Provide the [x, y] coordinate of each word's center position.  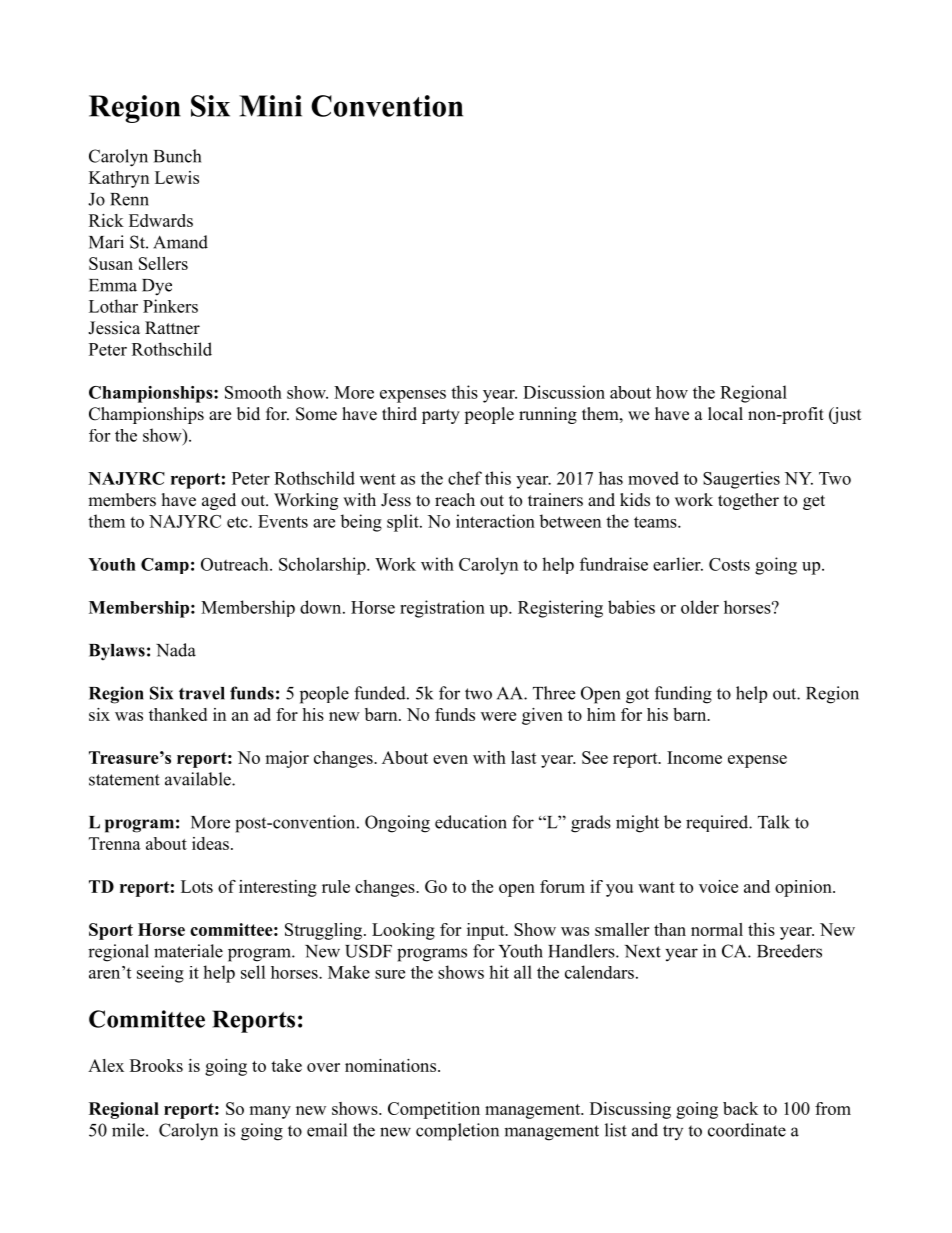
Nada [176, 650]
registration [442, 609]
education [471, 822]
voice [718, 886]
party [441, 416]
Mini [270, 106]
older [700, 607]
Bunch [177, 156]
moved [653, 478]
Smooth [253, 392]
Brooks [156, 1065]
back [740, 1108]
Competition [434, 1110]
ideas [210, 843]
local [725, 414]
